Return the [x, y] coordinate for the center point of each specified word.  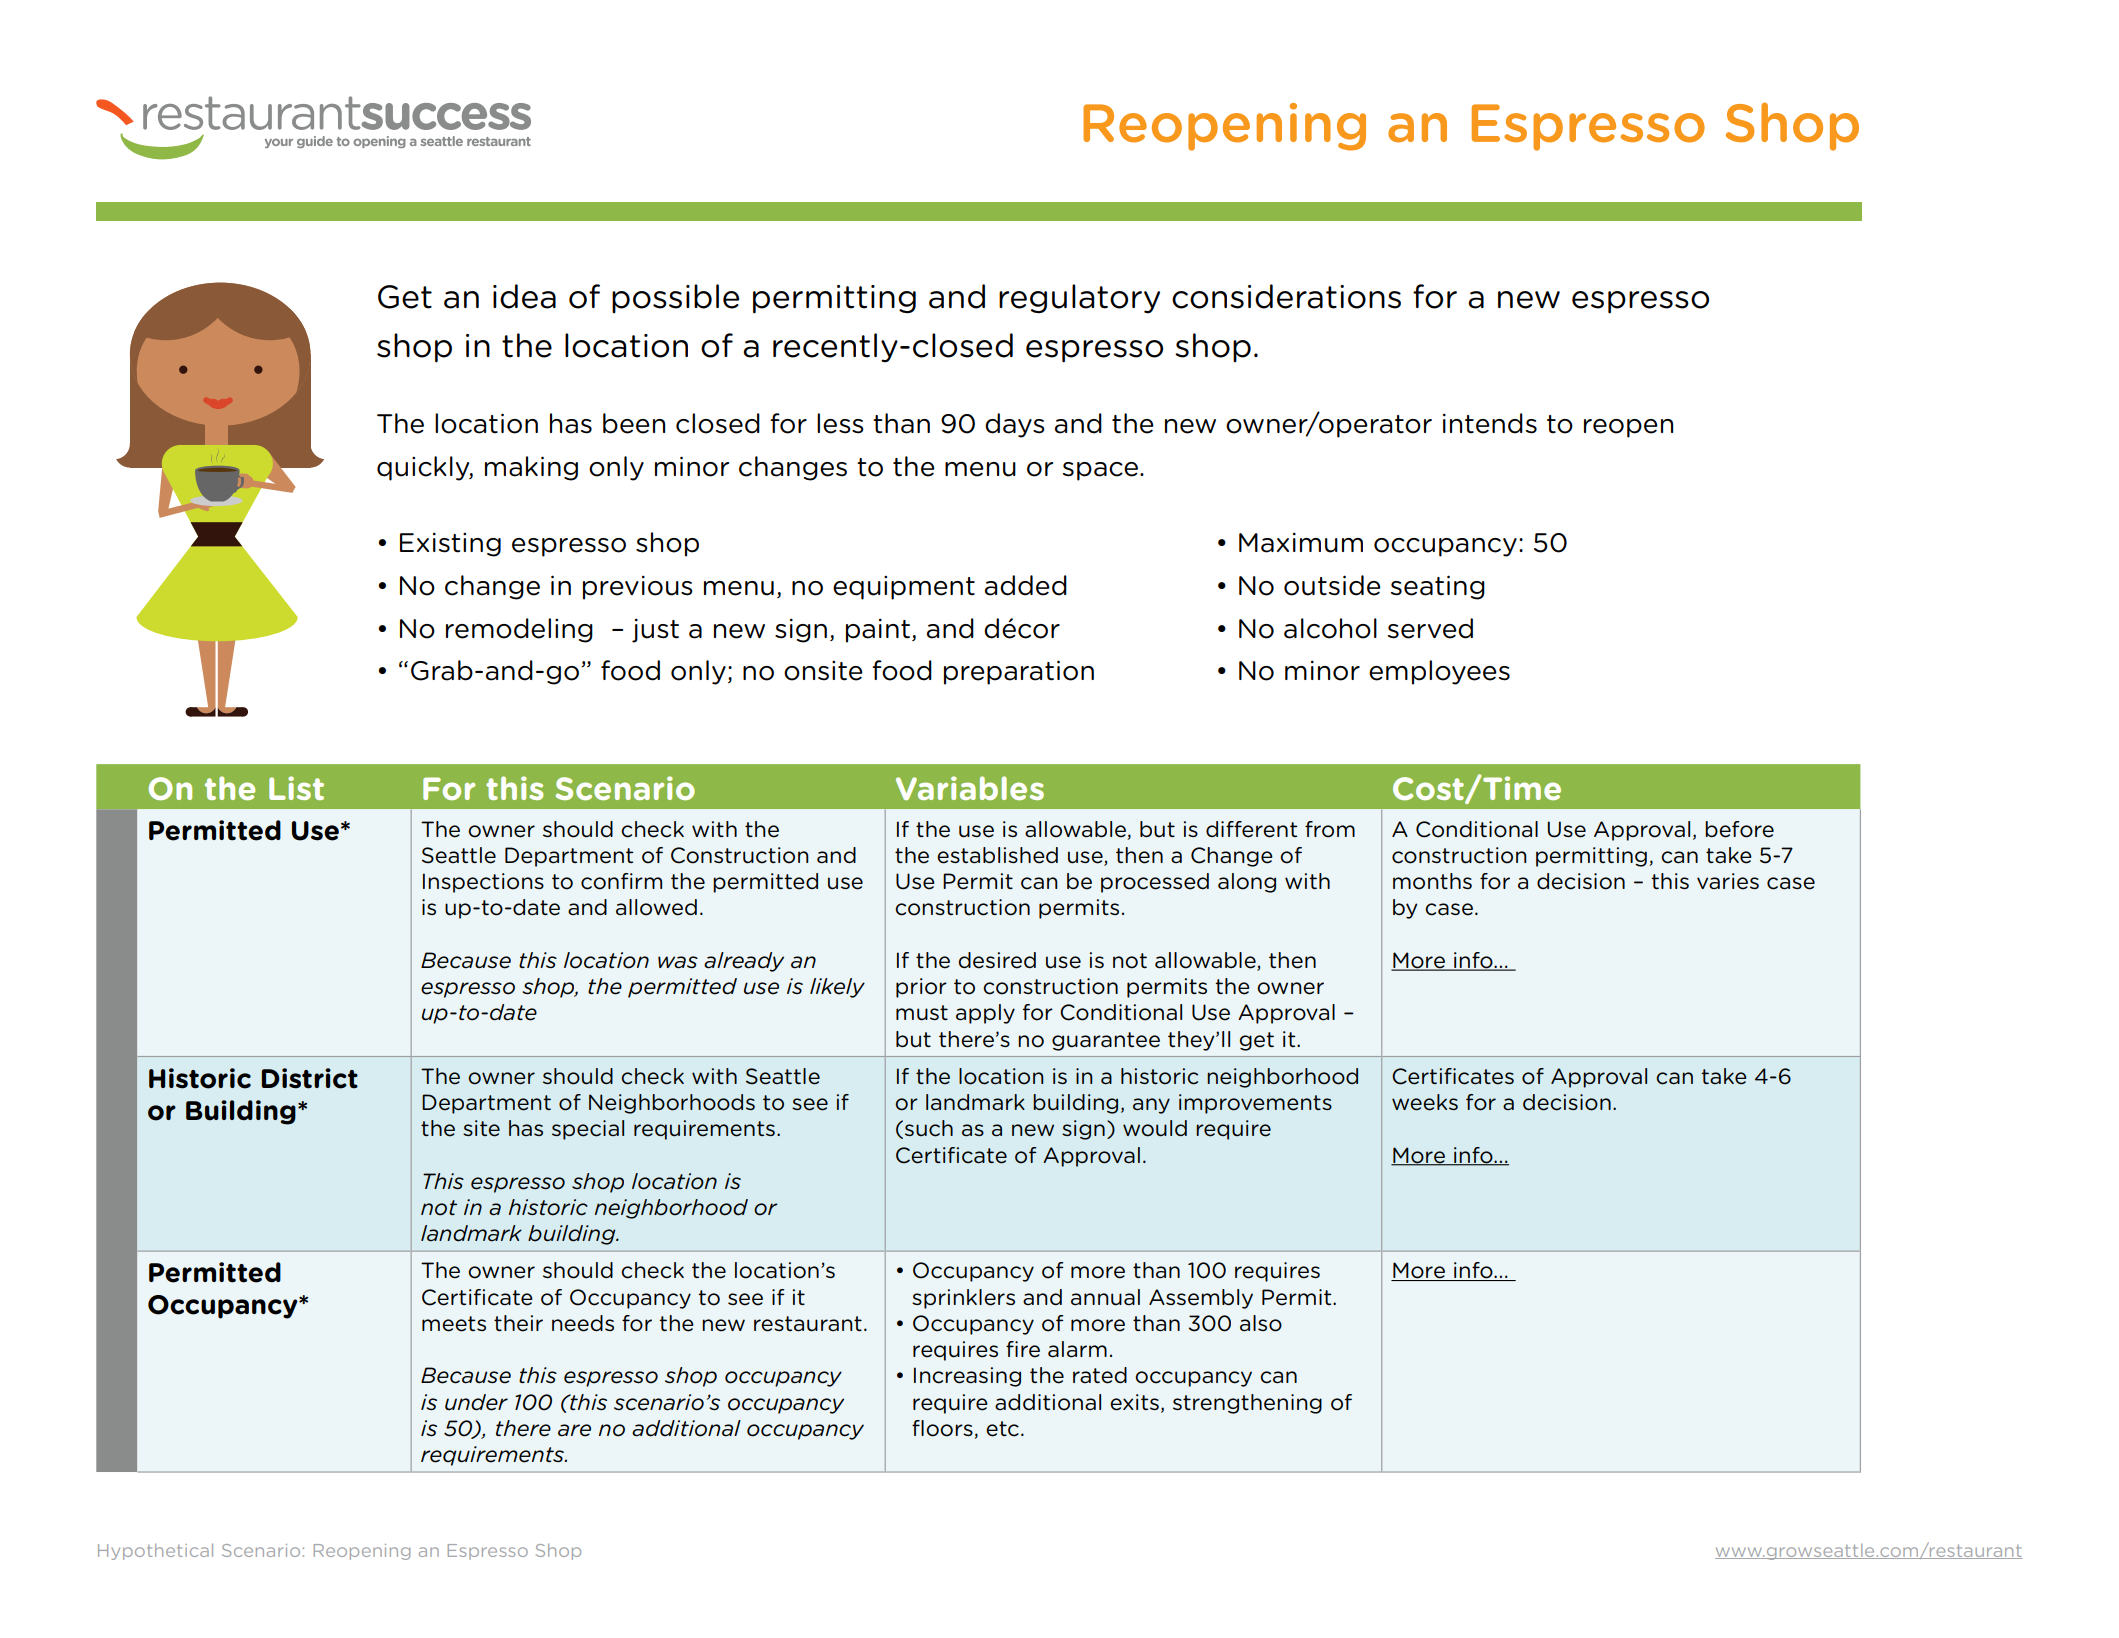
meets [454, 1324]
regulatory [1079, 299]
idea [524, 296]
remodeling [519, 630]
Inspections [483, 883]
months [1432, 881]
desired [997, 960]
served [1430, 628]
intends [1490, 423]
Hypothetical [155, 1551]
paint [879, 630]
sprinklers [963, 1299]
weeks [1425, 1102]
